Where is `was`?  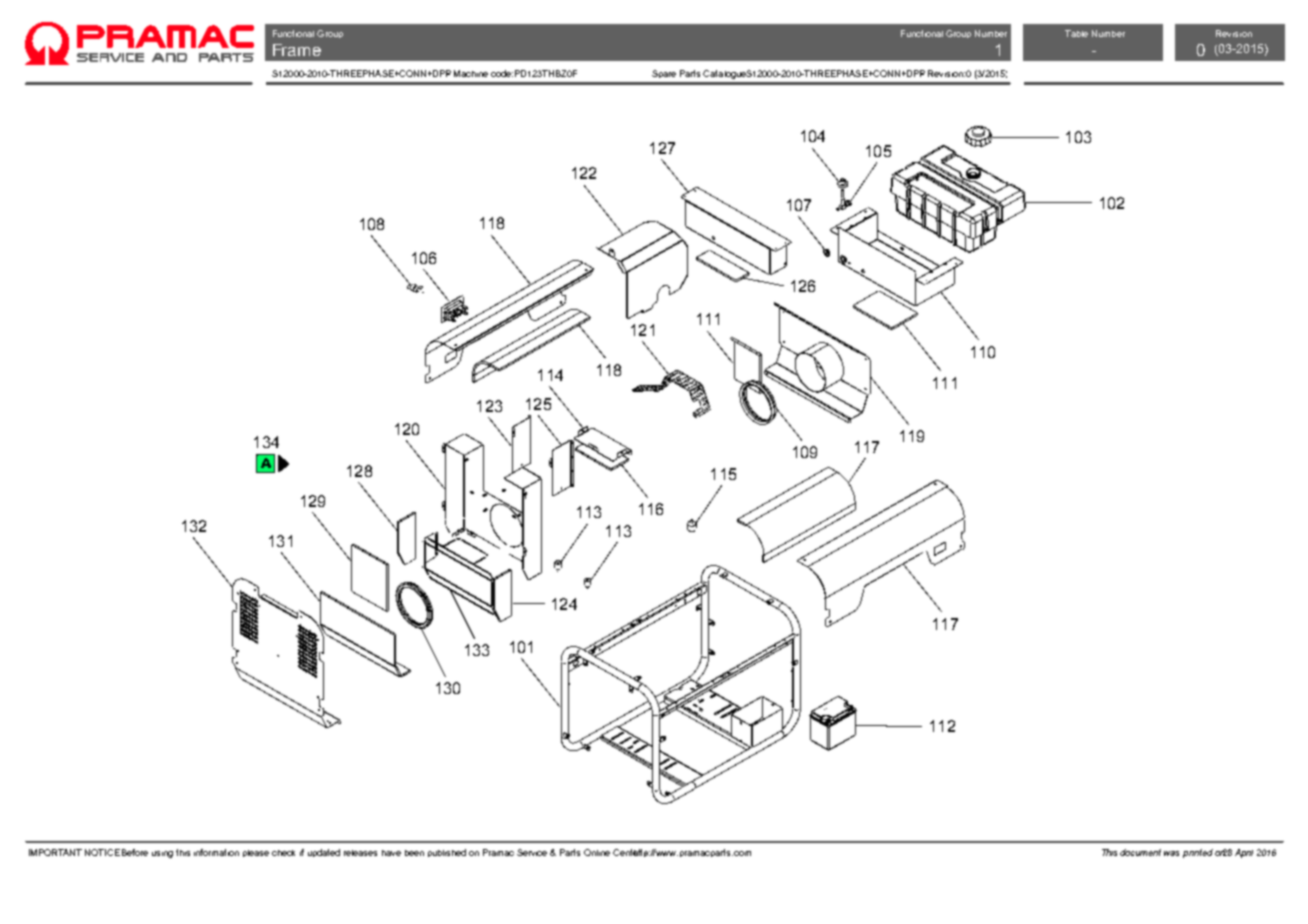 was is located at coordinates (1171, 853).
